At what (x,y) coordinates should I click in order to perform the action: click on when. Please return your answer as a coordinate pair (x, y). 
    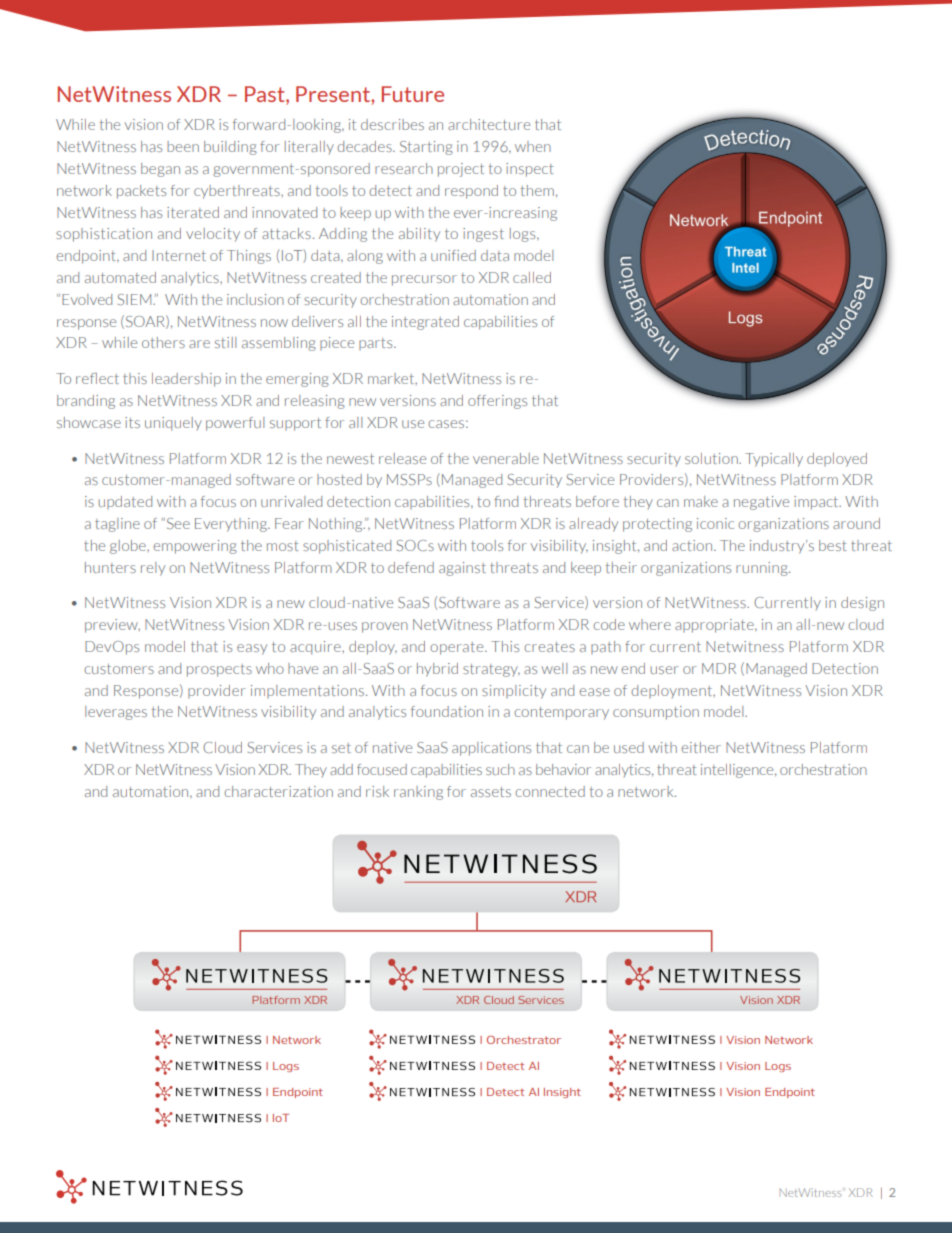
    Looking at the image, I should click on (533, 146).
